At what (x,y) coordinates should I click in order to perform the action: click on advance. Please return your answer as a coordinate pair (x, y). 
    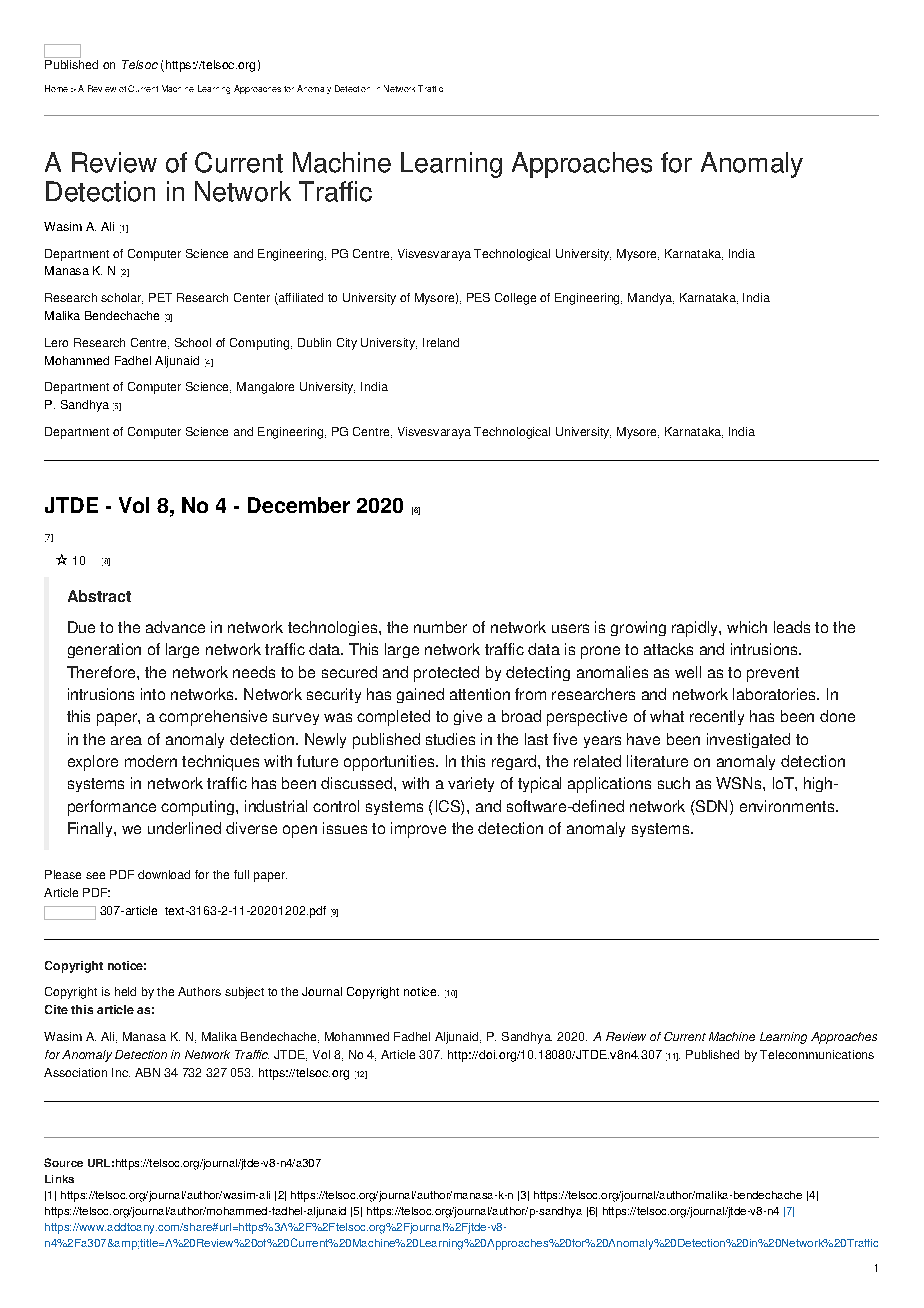
    Looking at the image, I should click on (175, 627).
